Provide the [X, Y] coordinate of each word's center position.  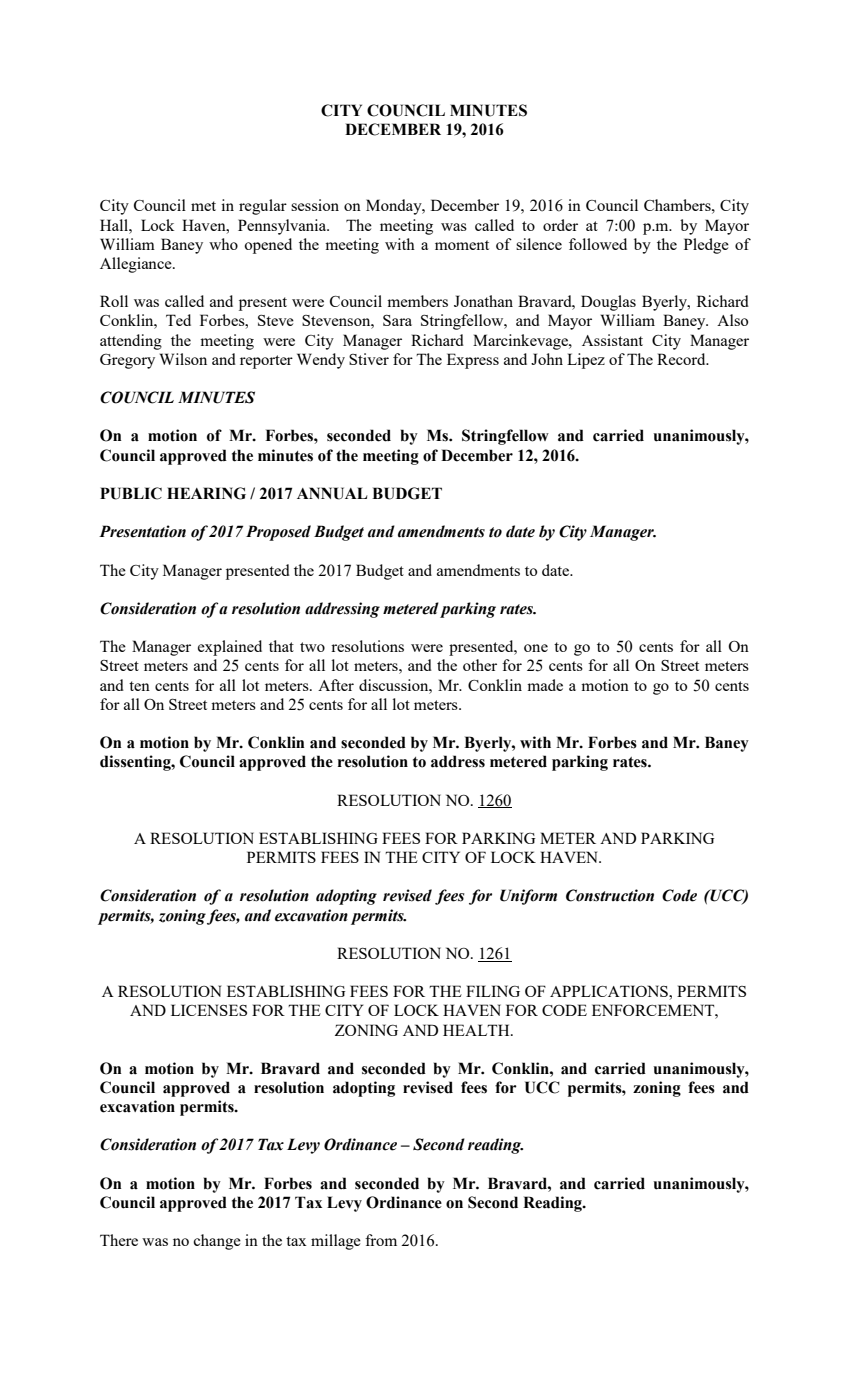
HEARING [206, 493]
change [217, 1242]
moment [462, 245]
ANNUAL [332, 493]
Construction [610, 895]
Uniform [528, 897]
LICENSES [209, 1010]
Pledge [706, 246]
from [381, 1240]
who [223, 244]
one [536, 648]
